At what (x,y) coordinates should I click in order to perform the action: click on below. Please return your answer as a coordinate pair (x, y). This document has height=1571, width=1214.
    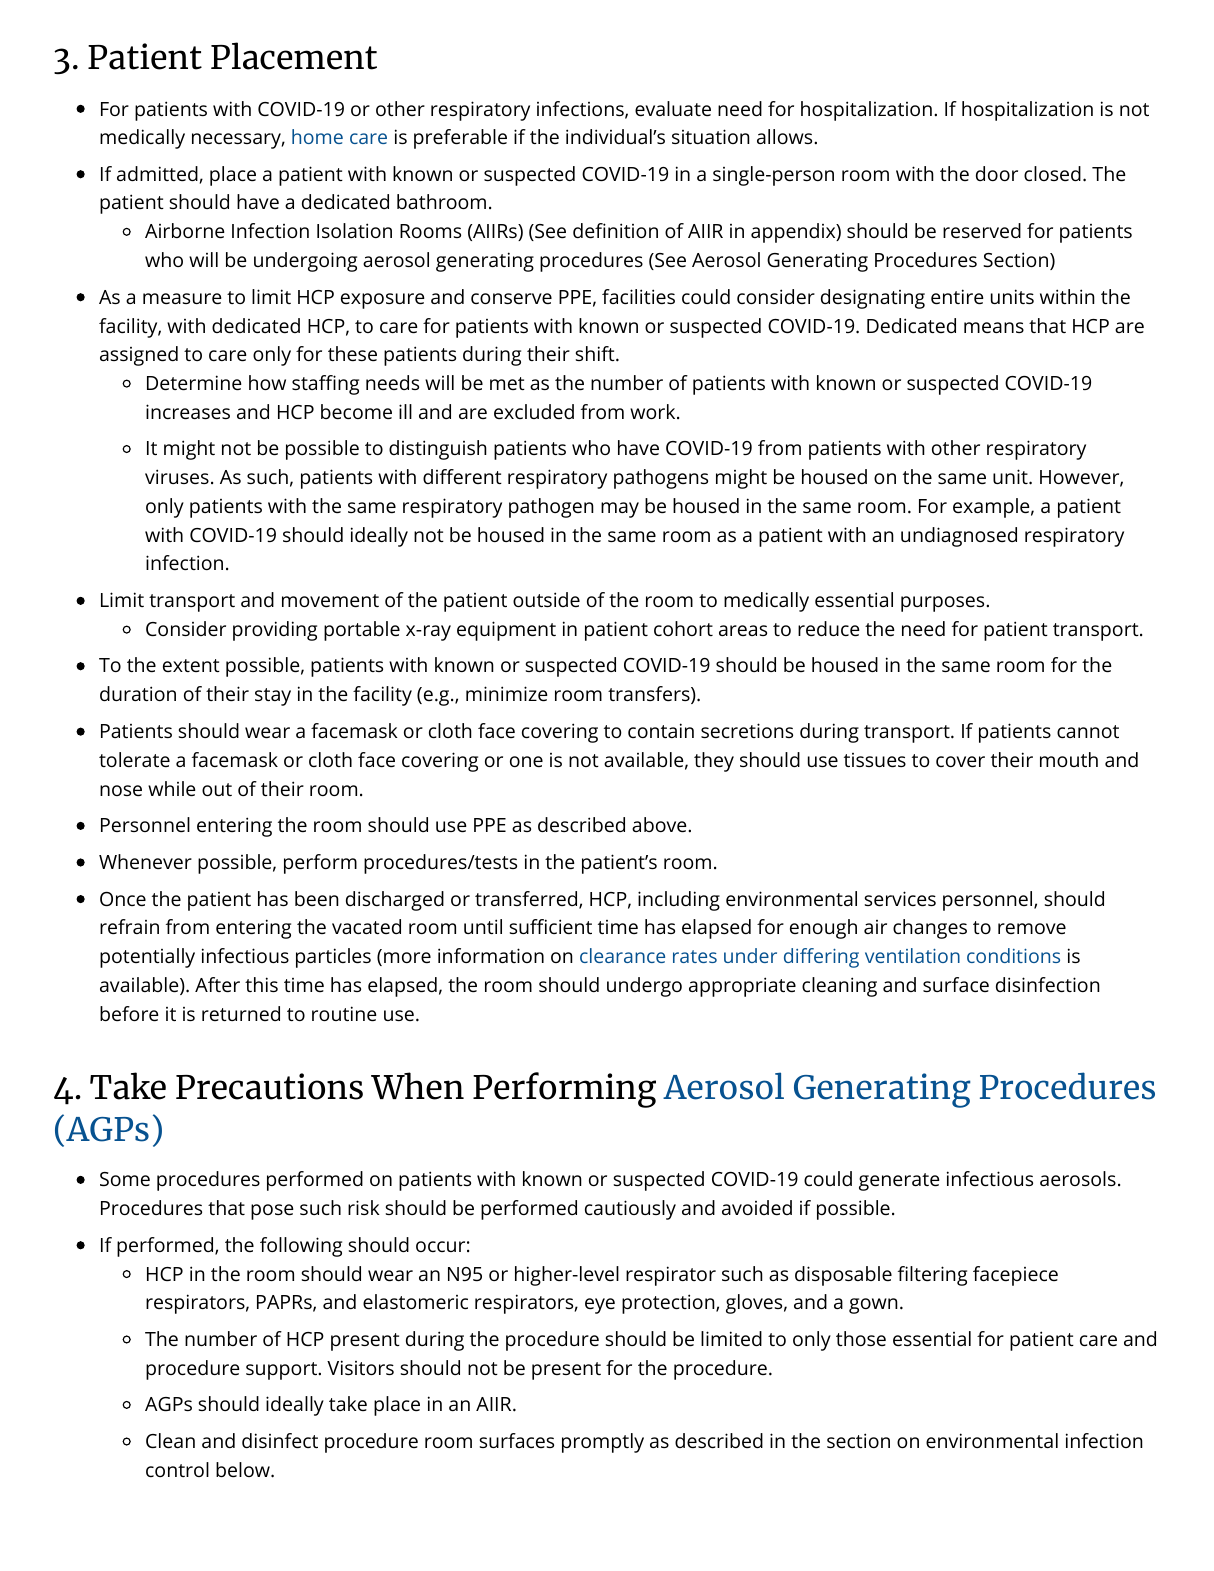
    Looking at the image, I should click on (244, 1469).
